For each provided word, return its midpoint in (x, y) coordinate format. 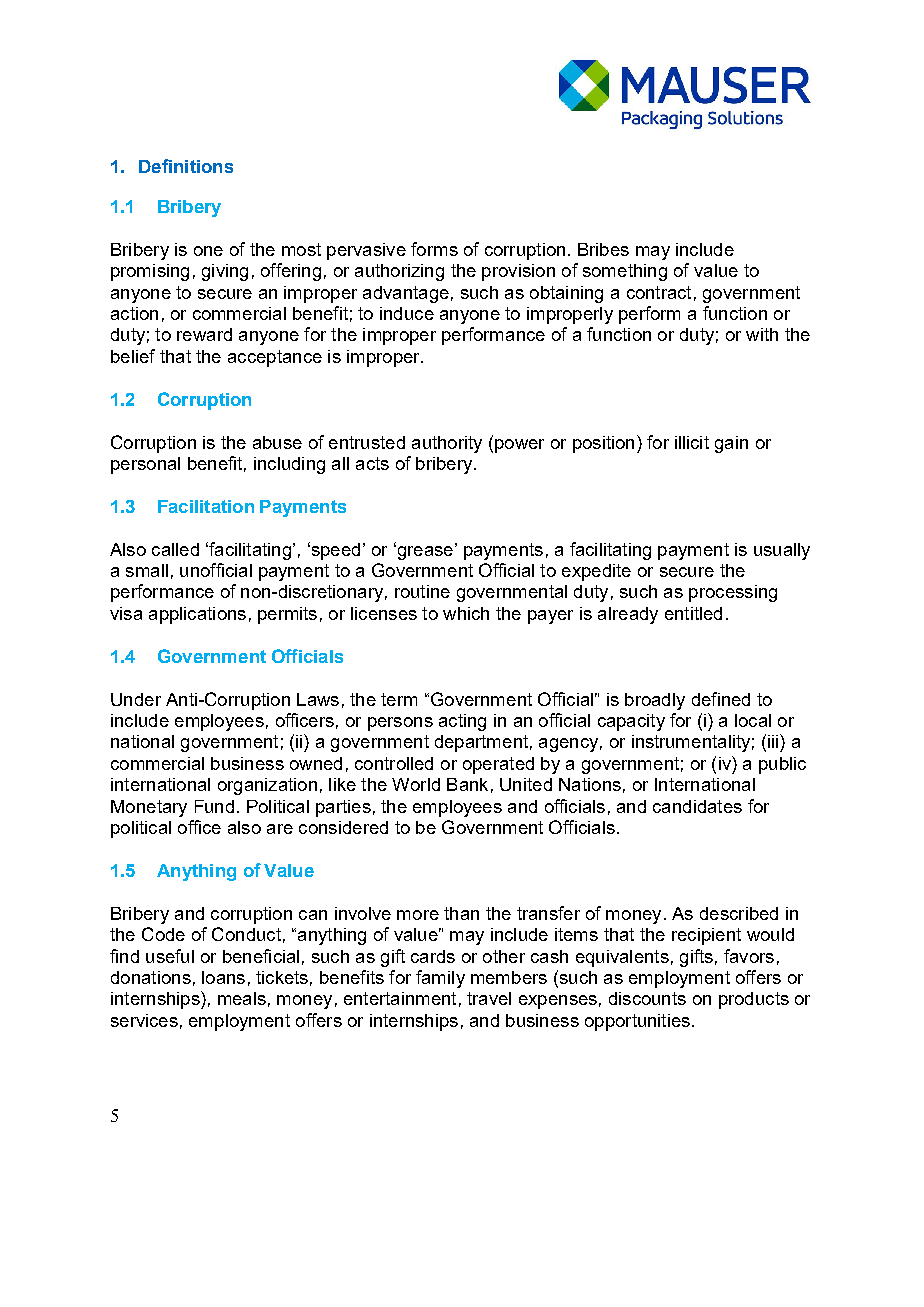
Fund (214, 806)
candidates (697, 806)
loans (223, 977)
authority (447, 444)
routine (422, 591)
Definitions (186, 166)
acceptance (275, 358)
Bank (467, 784)
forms (434, 249)
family (440, 979)
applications (197, 615)
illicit (692, 442)
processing (733, 593)
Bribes (603, 249)
